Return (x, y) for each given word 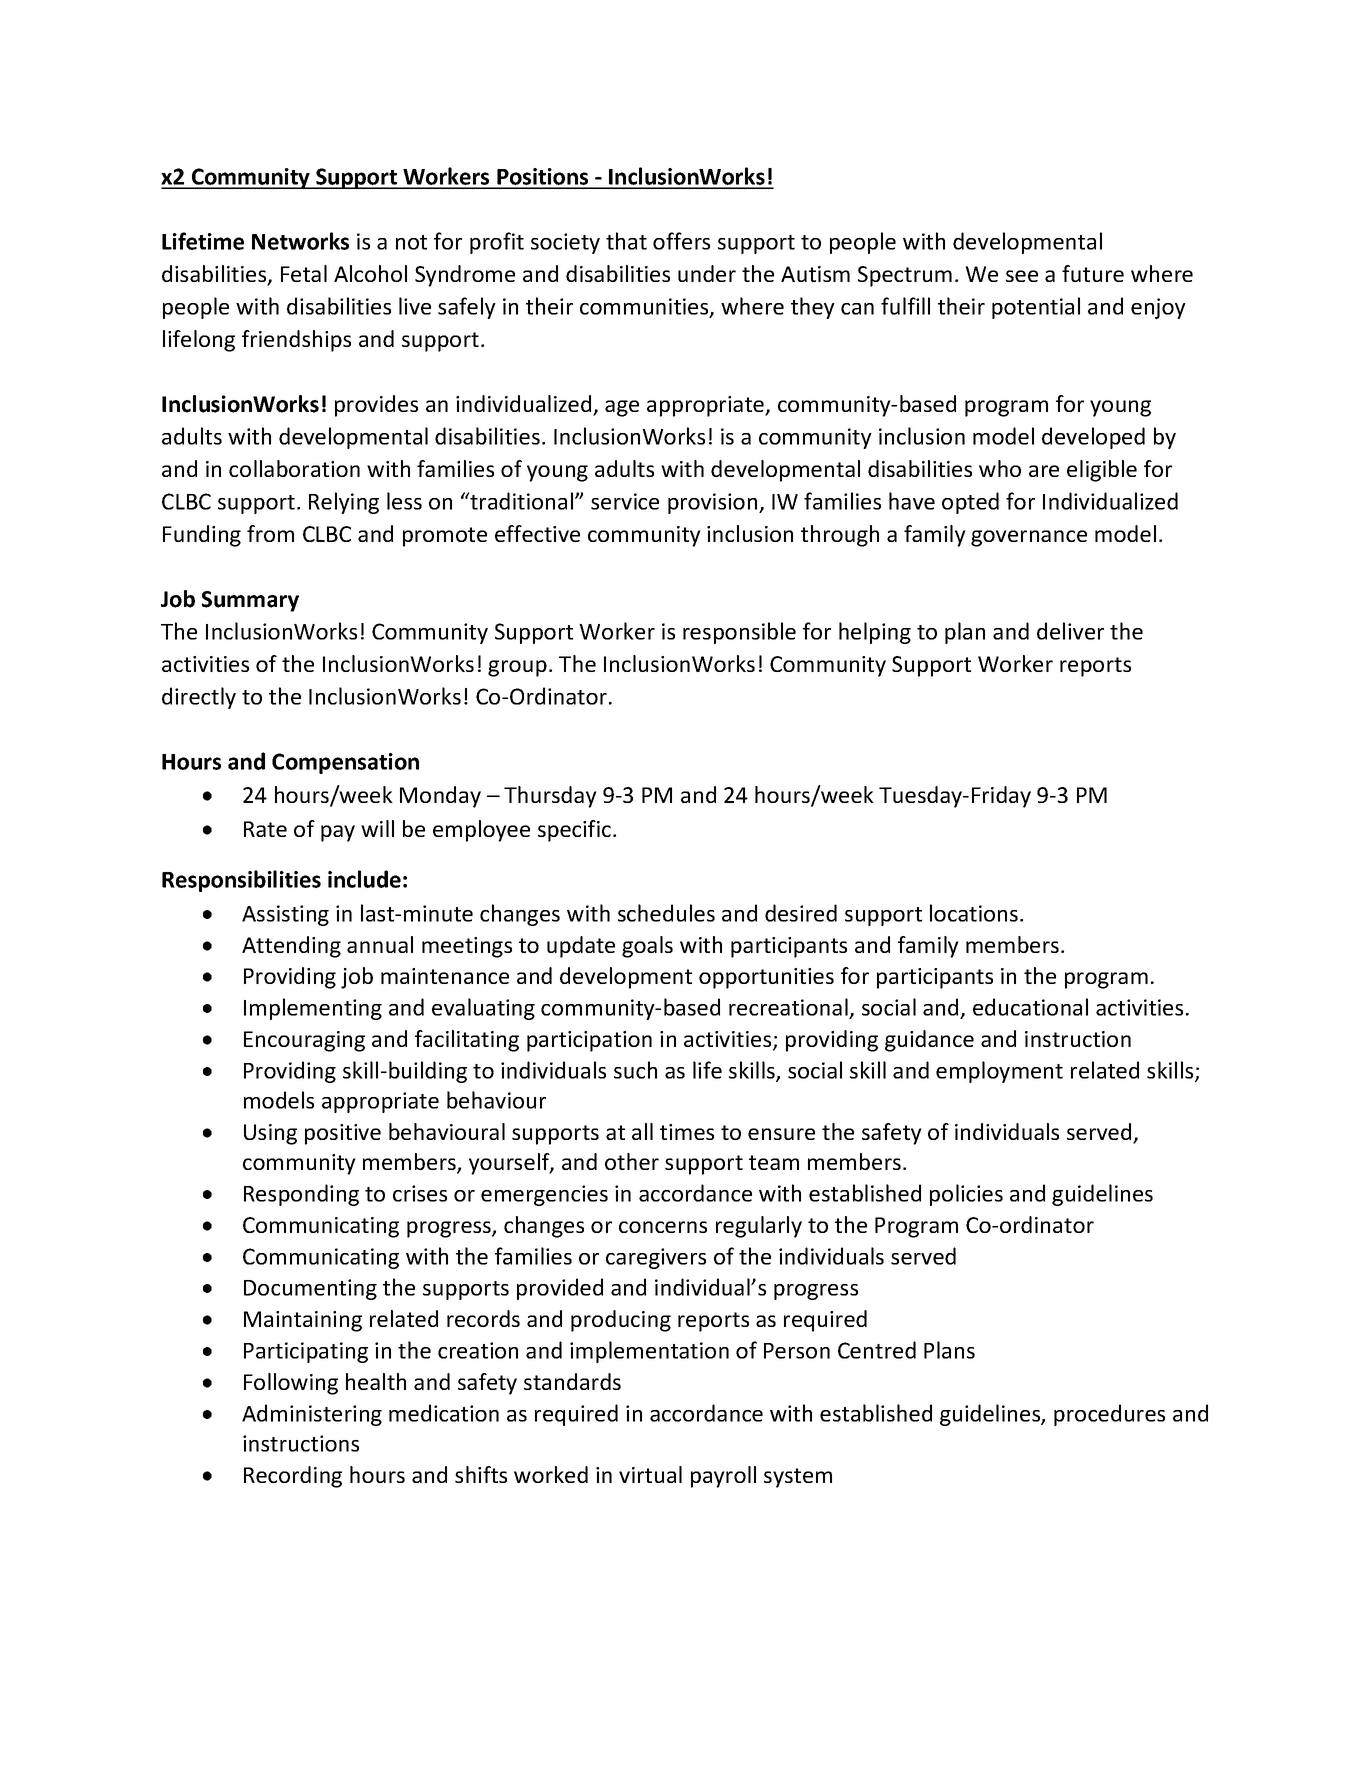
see (1022, 276)
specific (574, 831)
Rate (265, 829)
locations (974, 913)
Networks (300, 241)
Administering (312, 1415)
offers (681, 241)
